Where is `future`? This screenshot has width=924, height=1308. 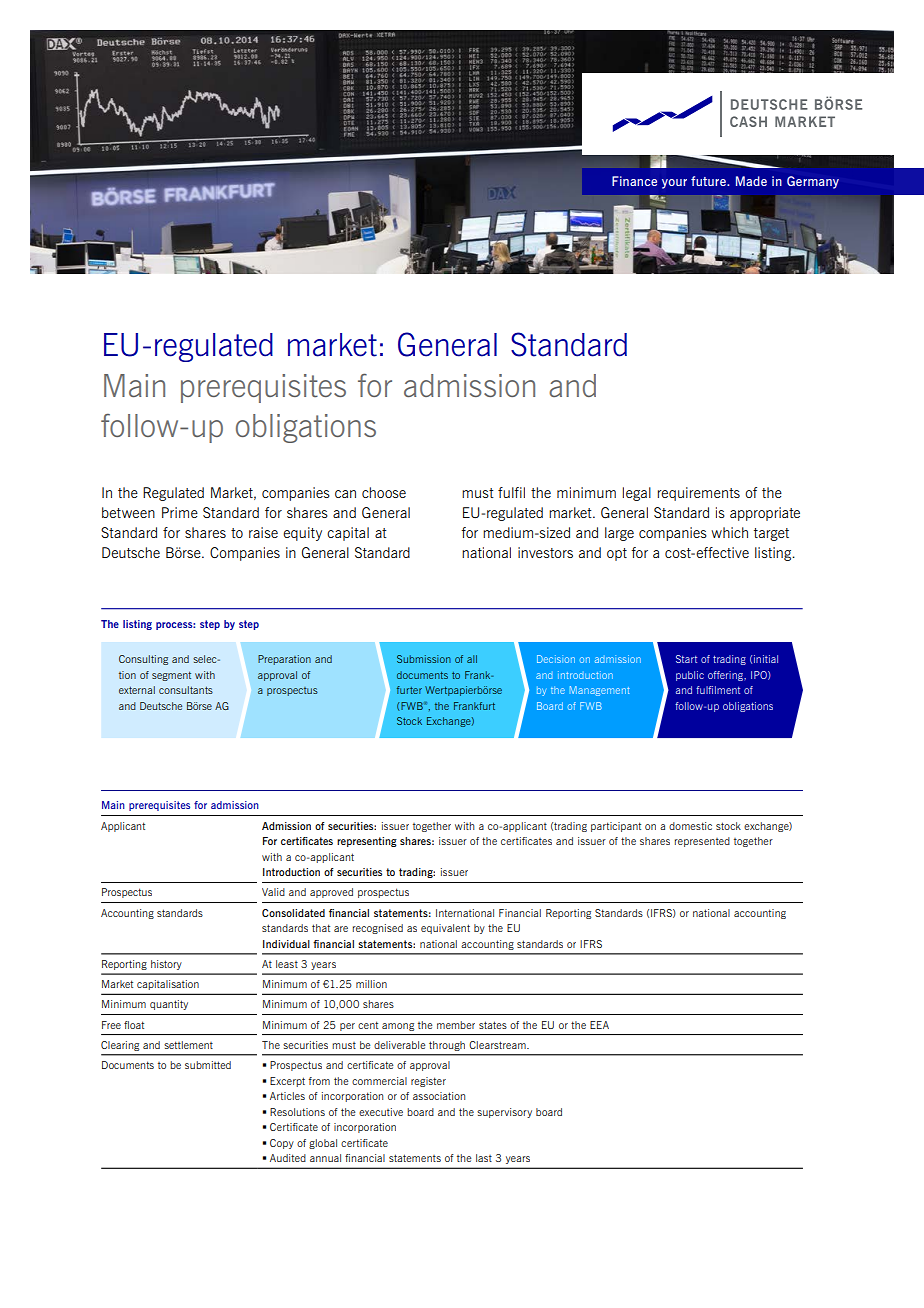 future is located at coordinates (709, 181).
